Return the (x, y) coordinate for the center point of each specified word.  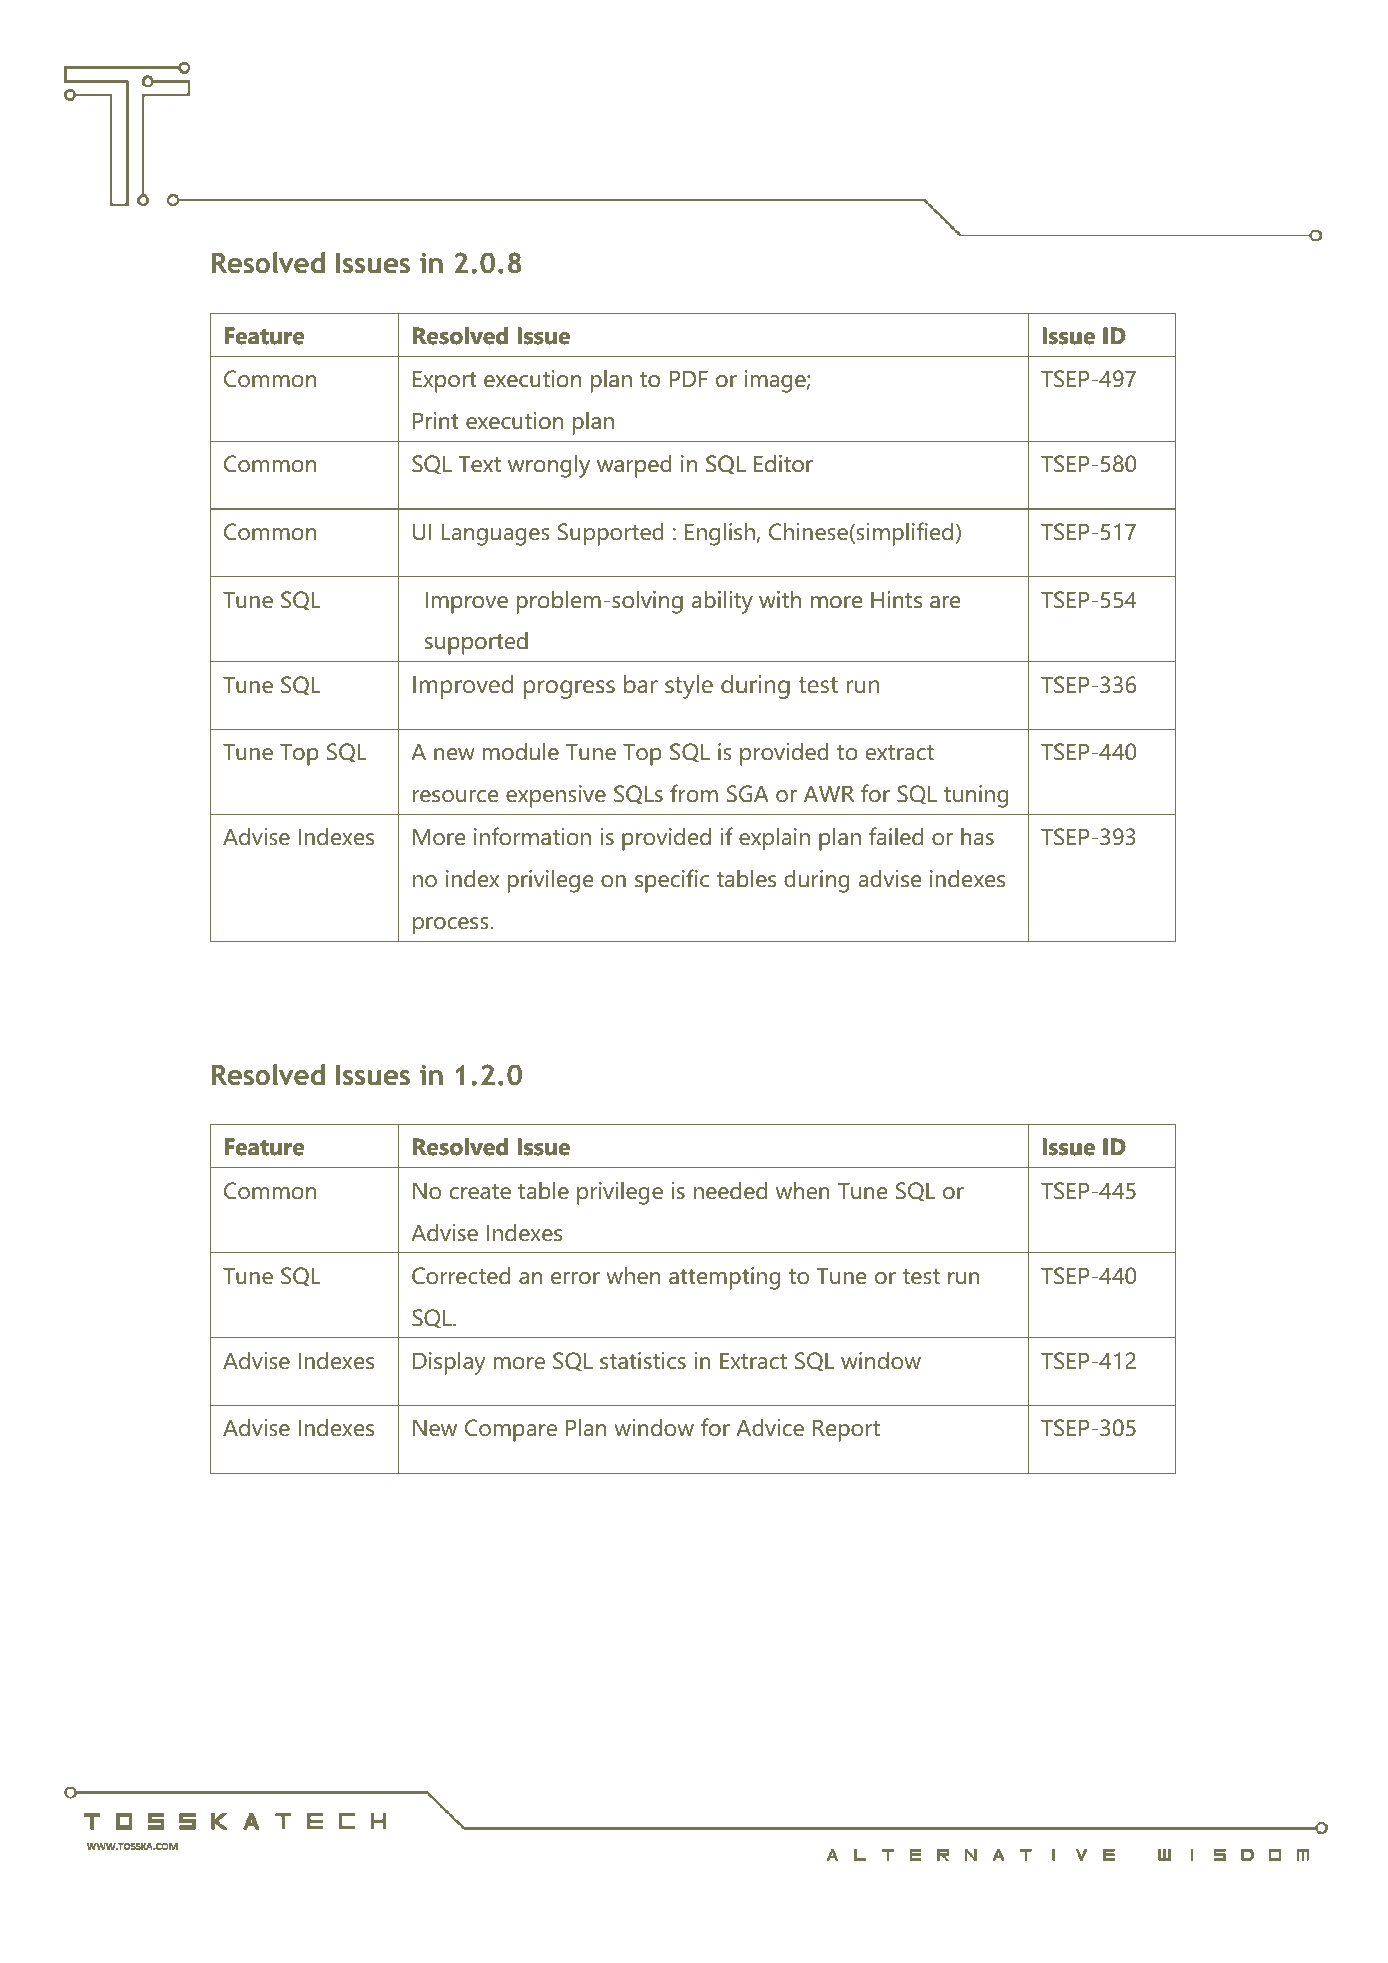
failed (896, 836)
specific (672, 881)
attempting (725, 1278)
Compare (511, 1430)
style (689, 687)
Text (480, 464)
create (480, 1192)
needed (730, 1191)
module (521, 752)
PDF (689, 378)
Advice (770, 1428)
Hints (896, 600)
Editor (783, 463)
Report (846, 1430)
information (532, 836)
